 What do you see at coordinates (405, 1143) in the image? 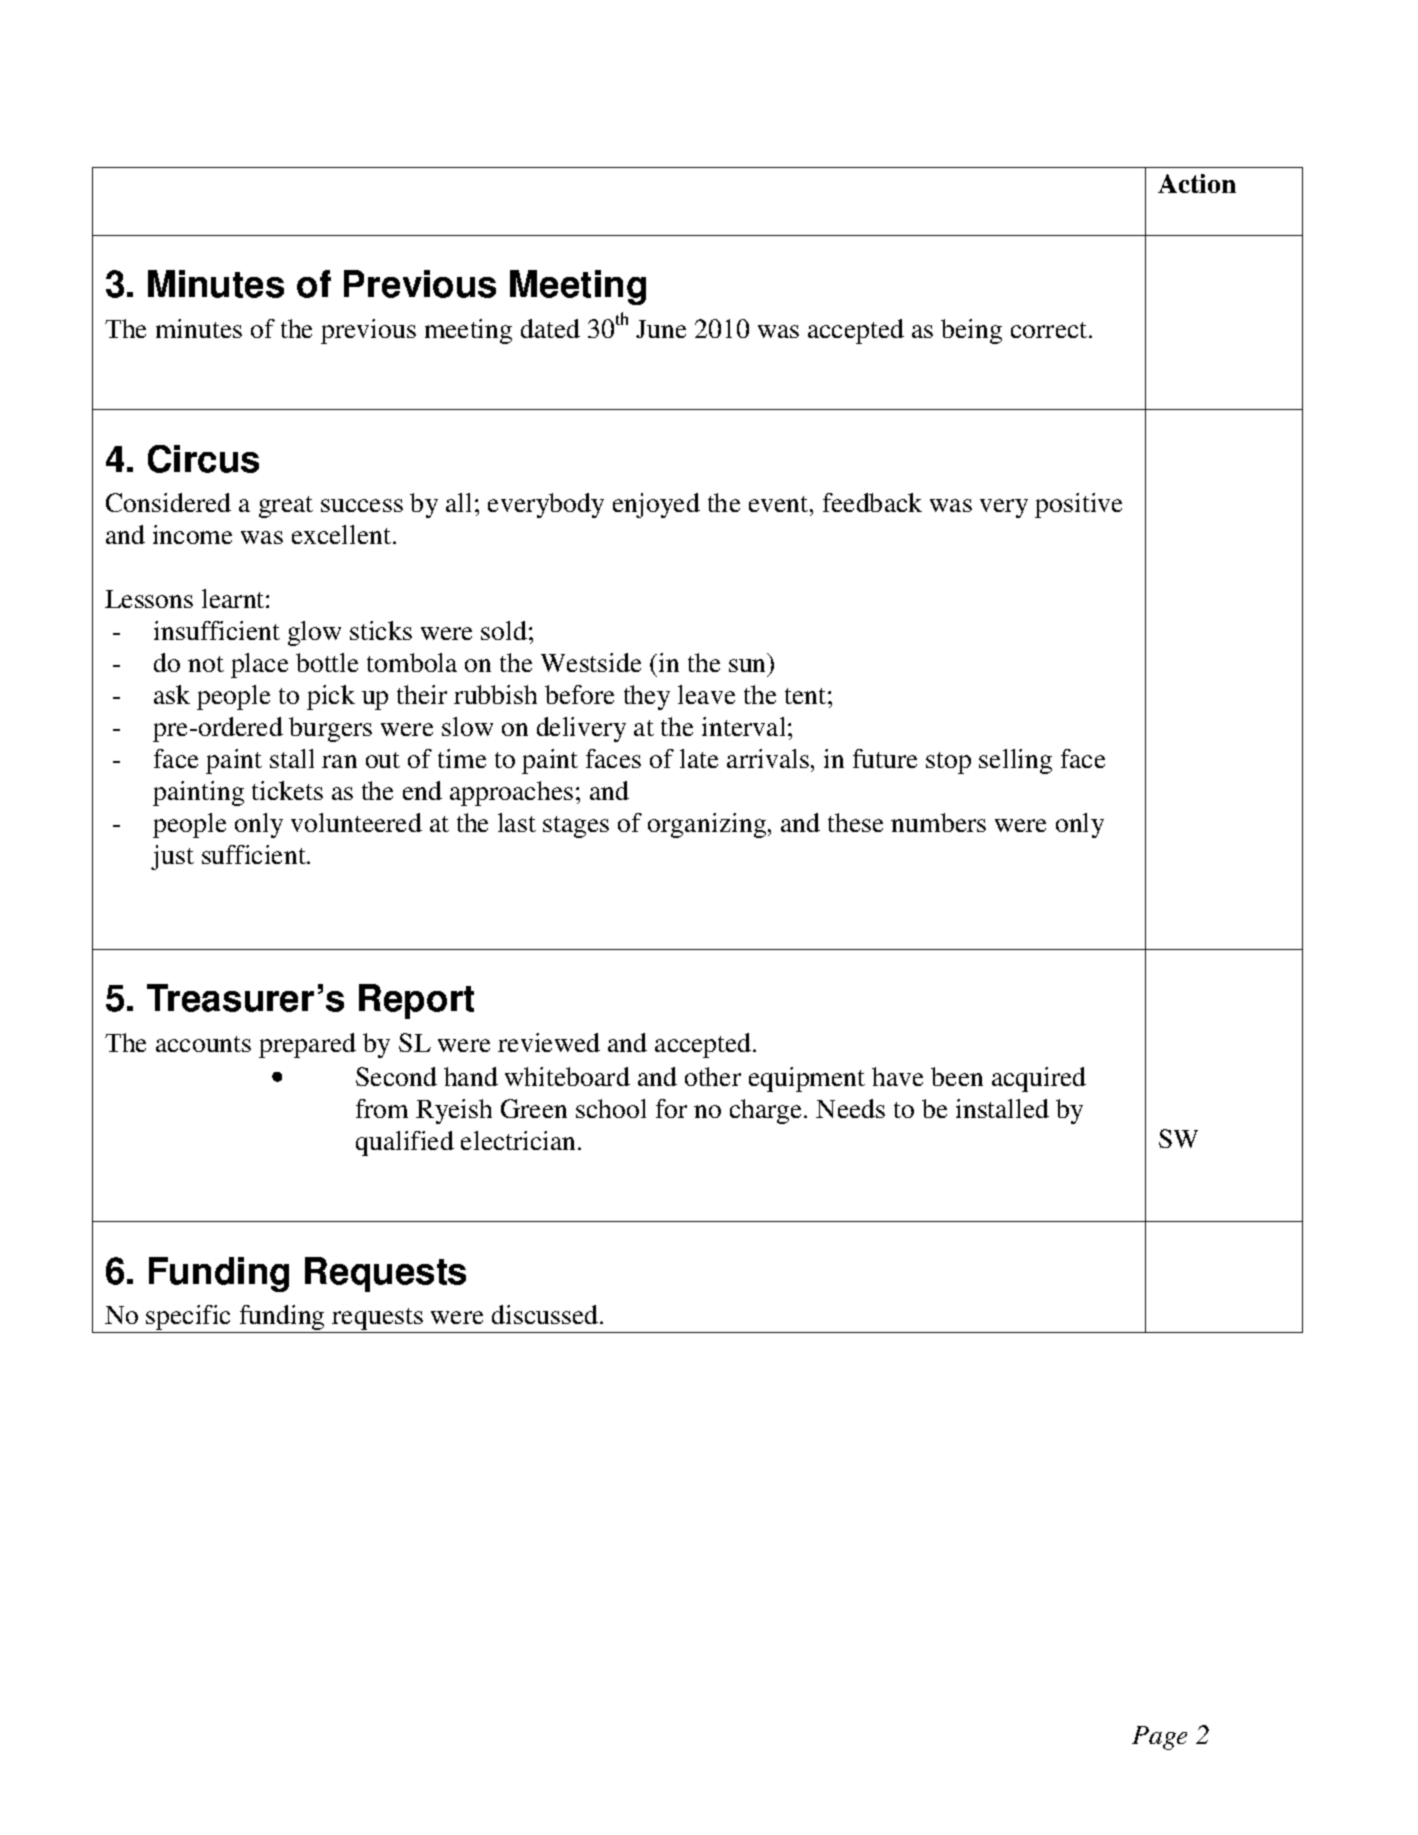
I see `qualified` at bounding box center [405, 1143].
